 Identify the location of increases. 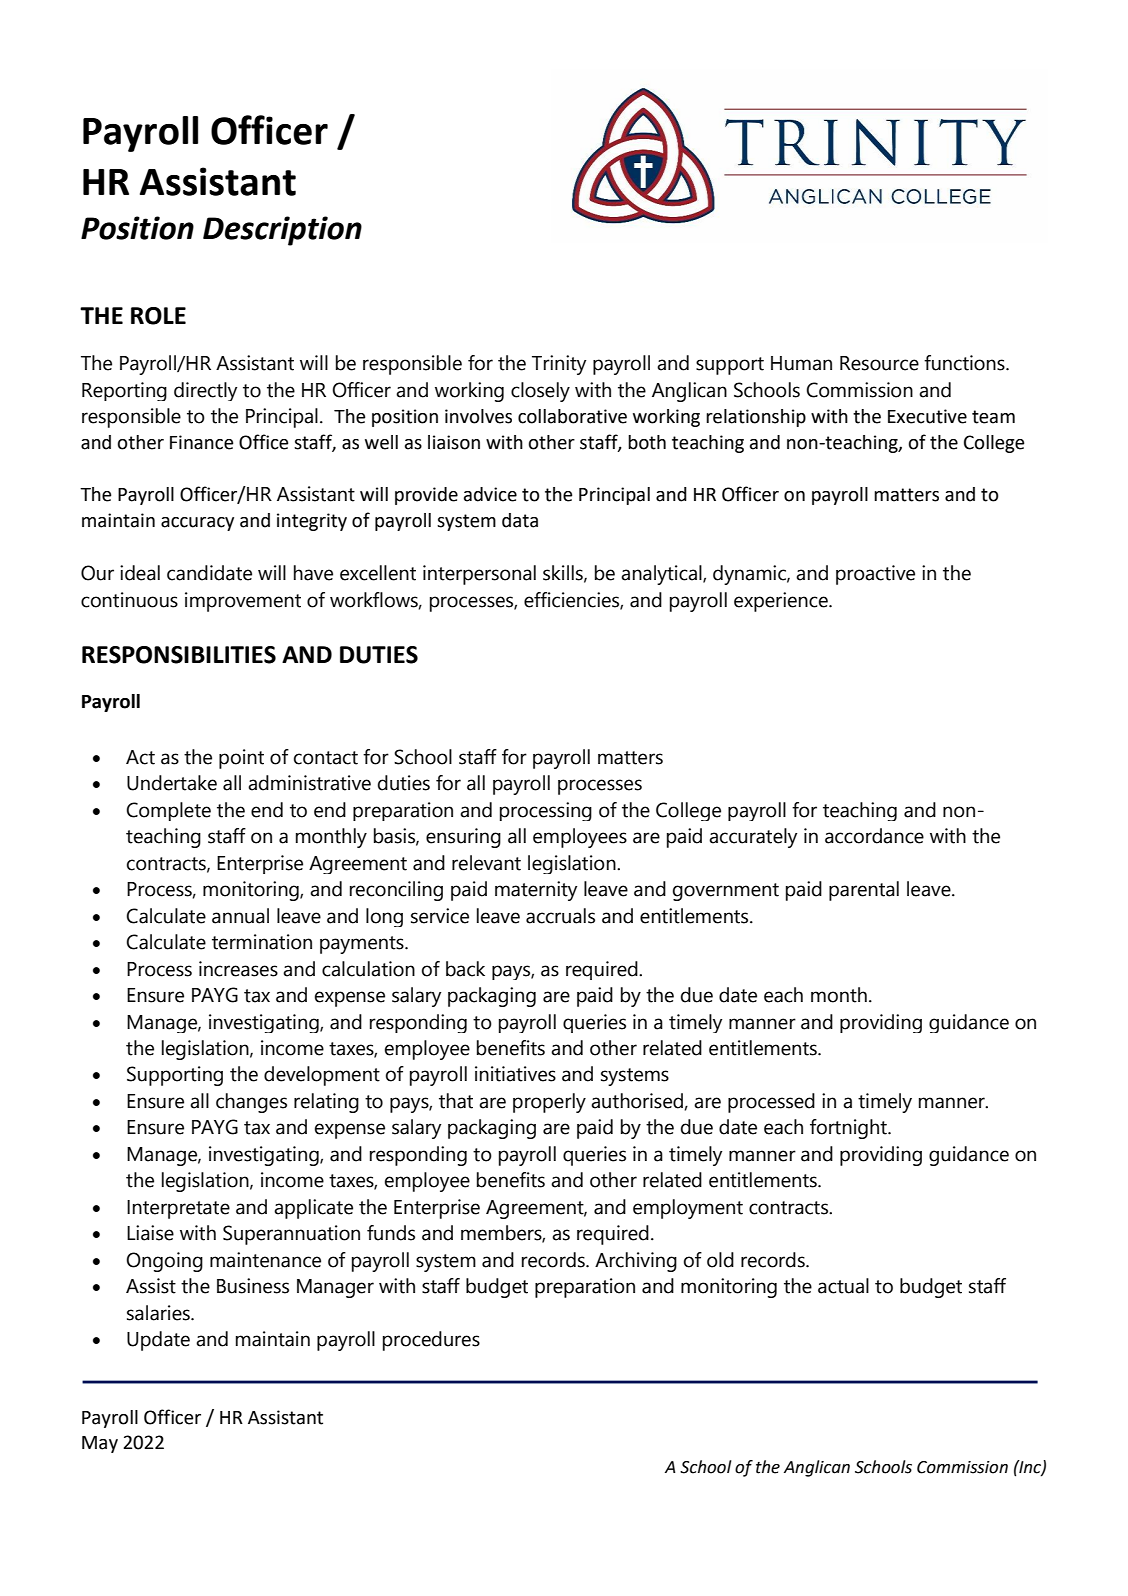
(238, 969).
